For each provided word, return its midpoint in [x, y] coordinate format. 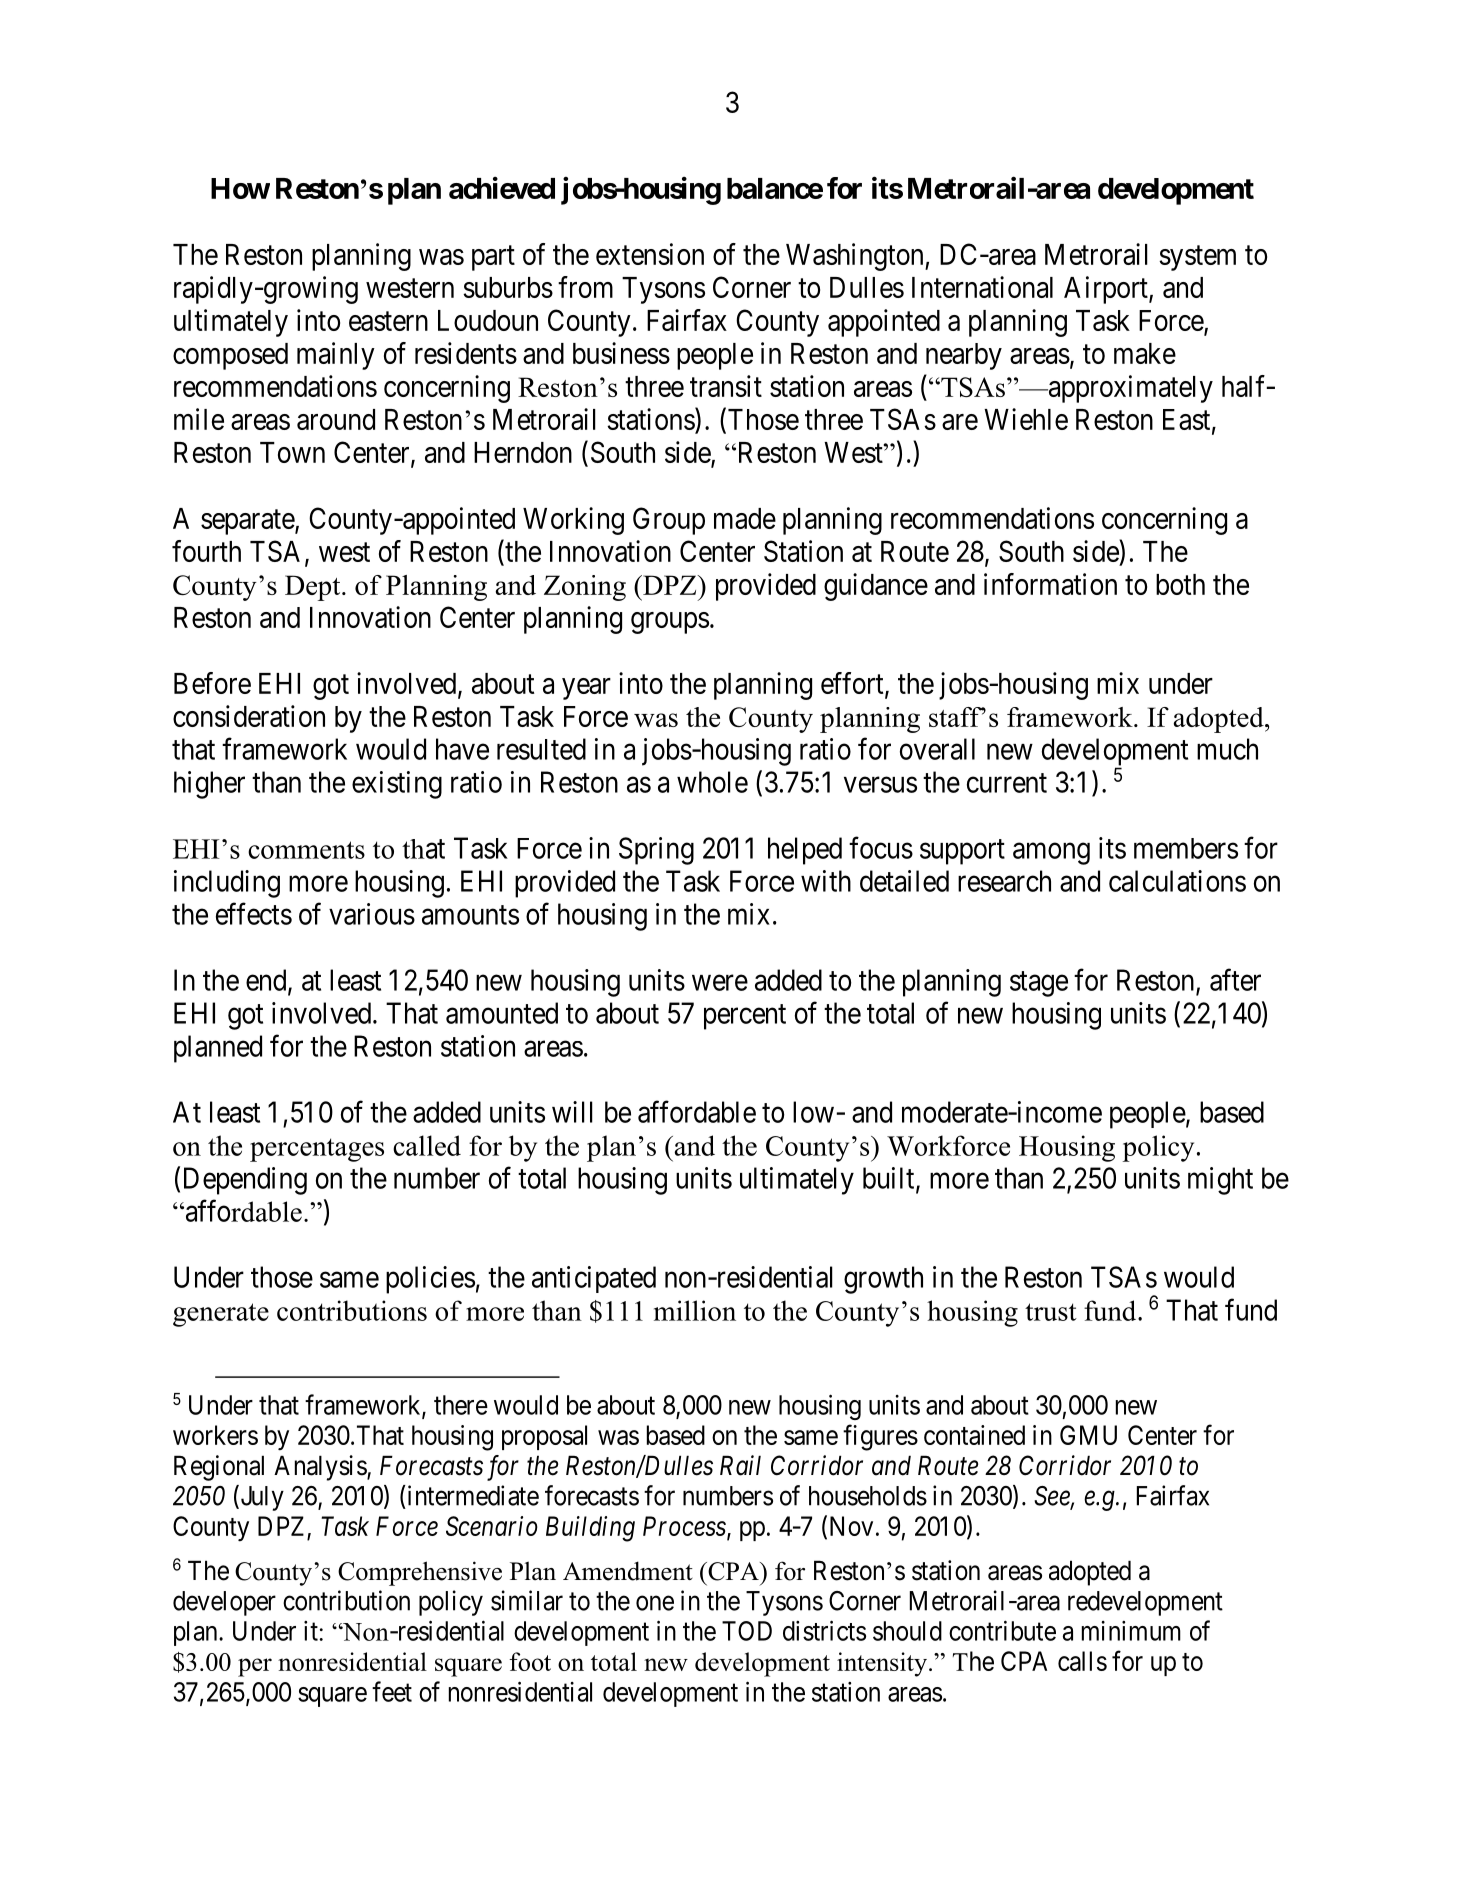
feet [392, 1691]
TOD [747, 1631]
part [493, 258]
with [826, 881]
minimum [1131, 1631]
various [372, 914]
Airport [1107, 290]
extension [650, 254]
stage [1039, 984]
